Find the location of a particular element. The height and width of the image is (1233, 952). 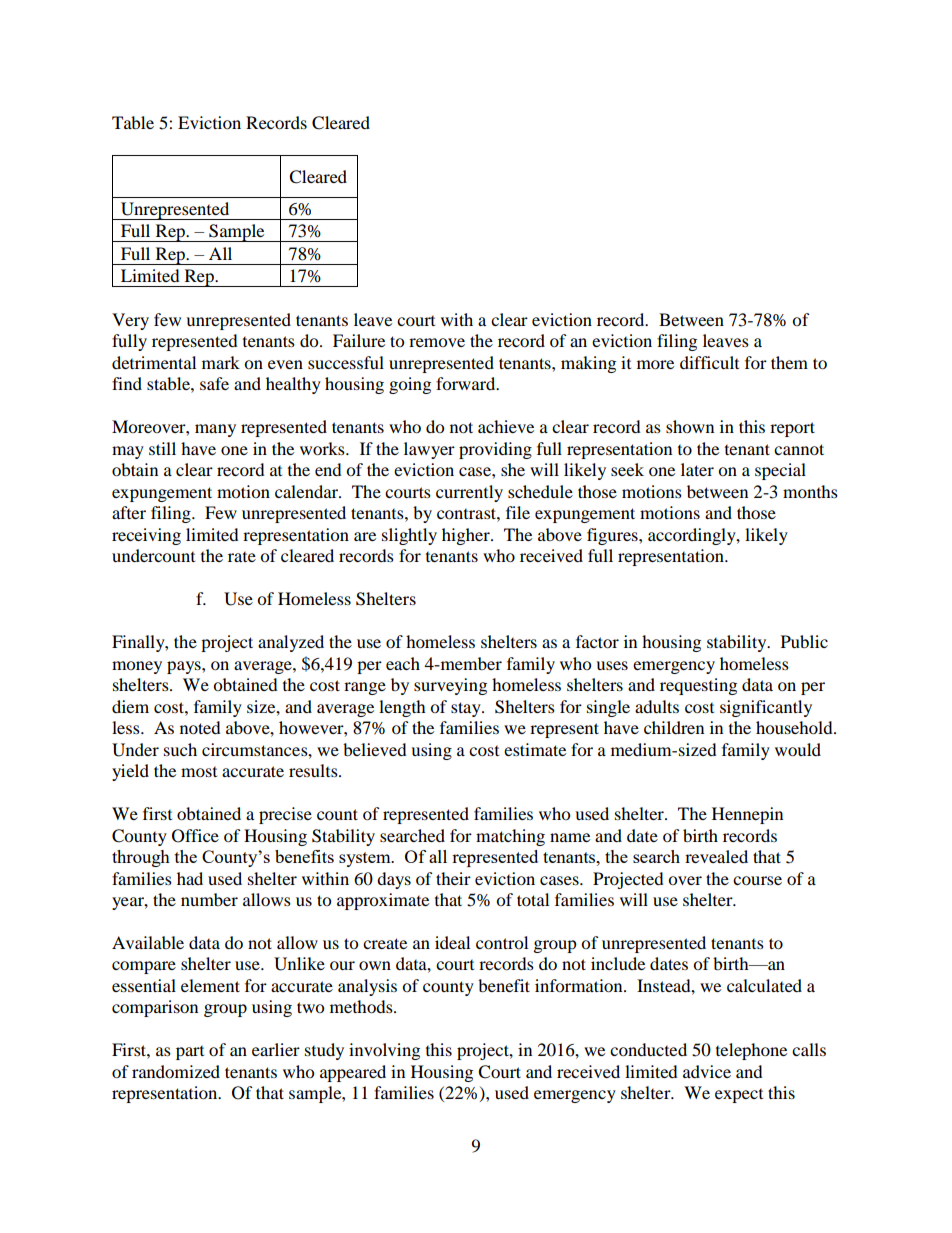

noted is located at coordinates (200, 727).
